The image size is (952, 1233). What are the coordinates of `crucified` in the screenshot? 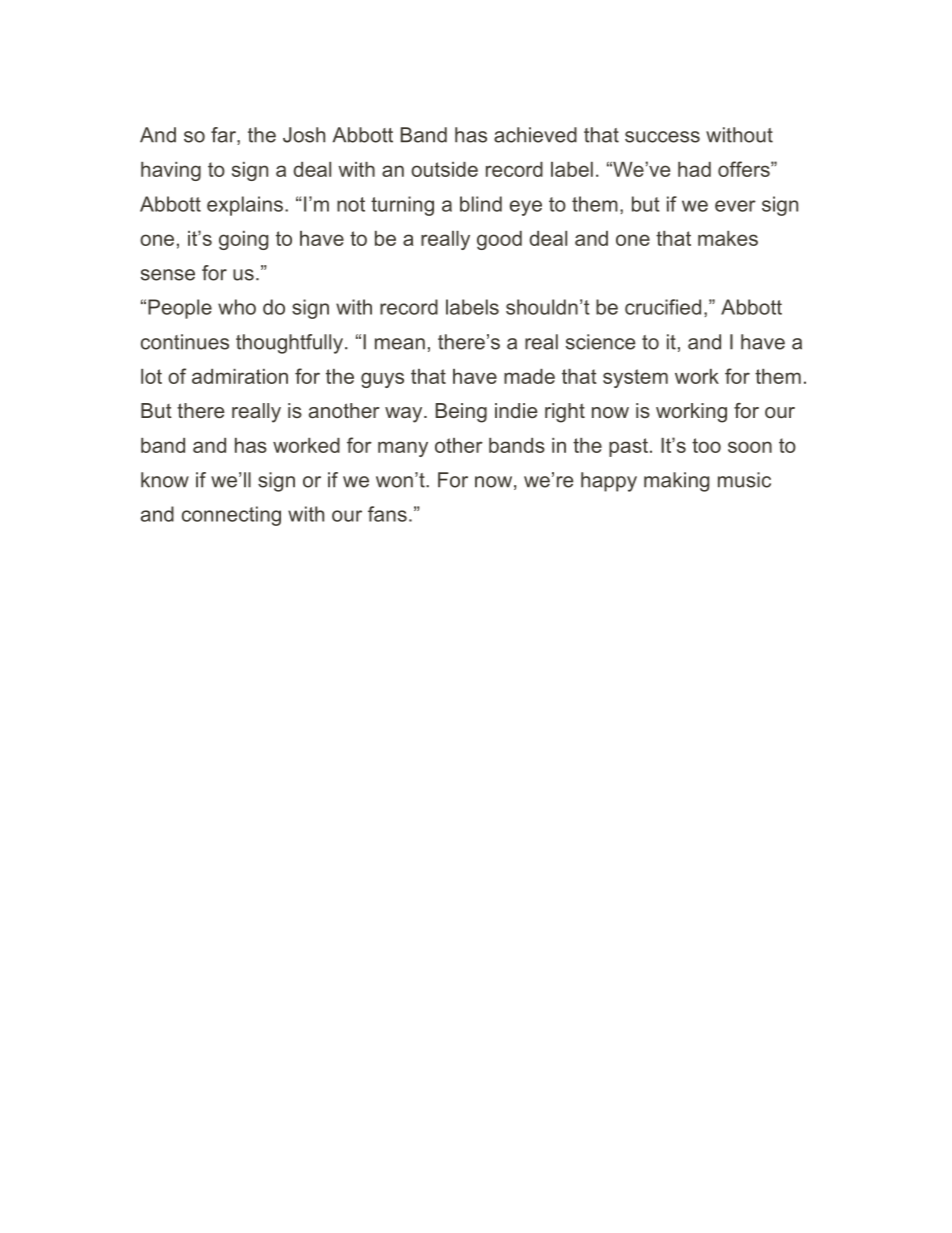 It's located at (663, 307).
